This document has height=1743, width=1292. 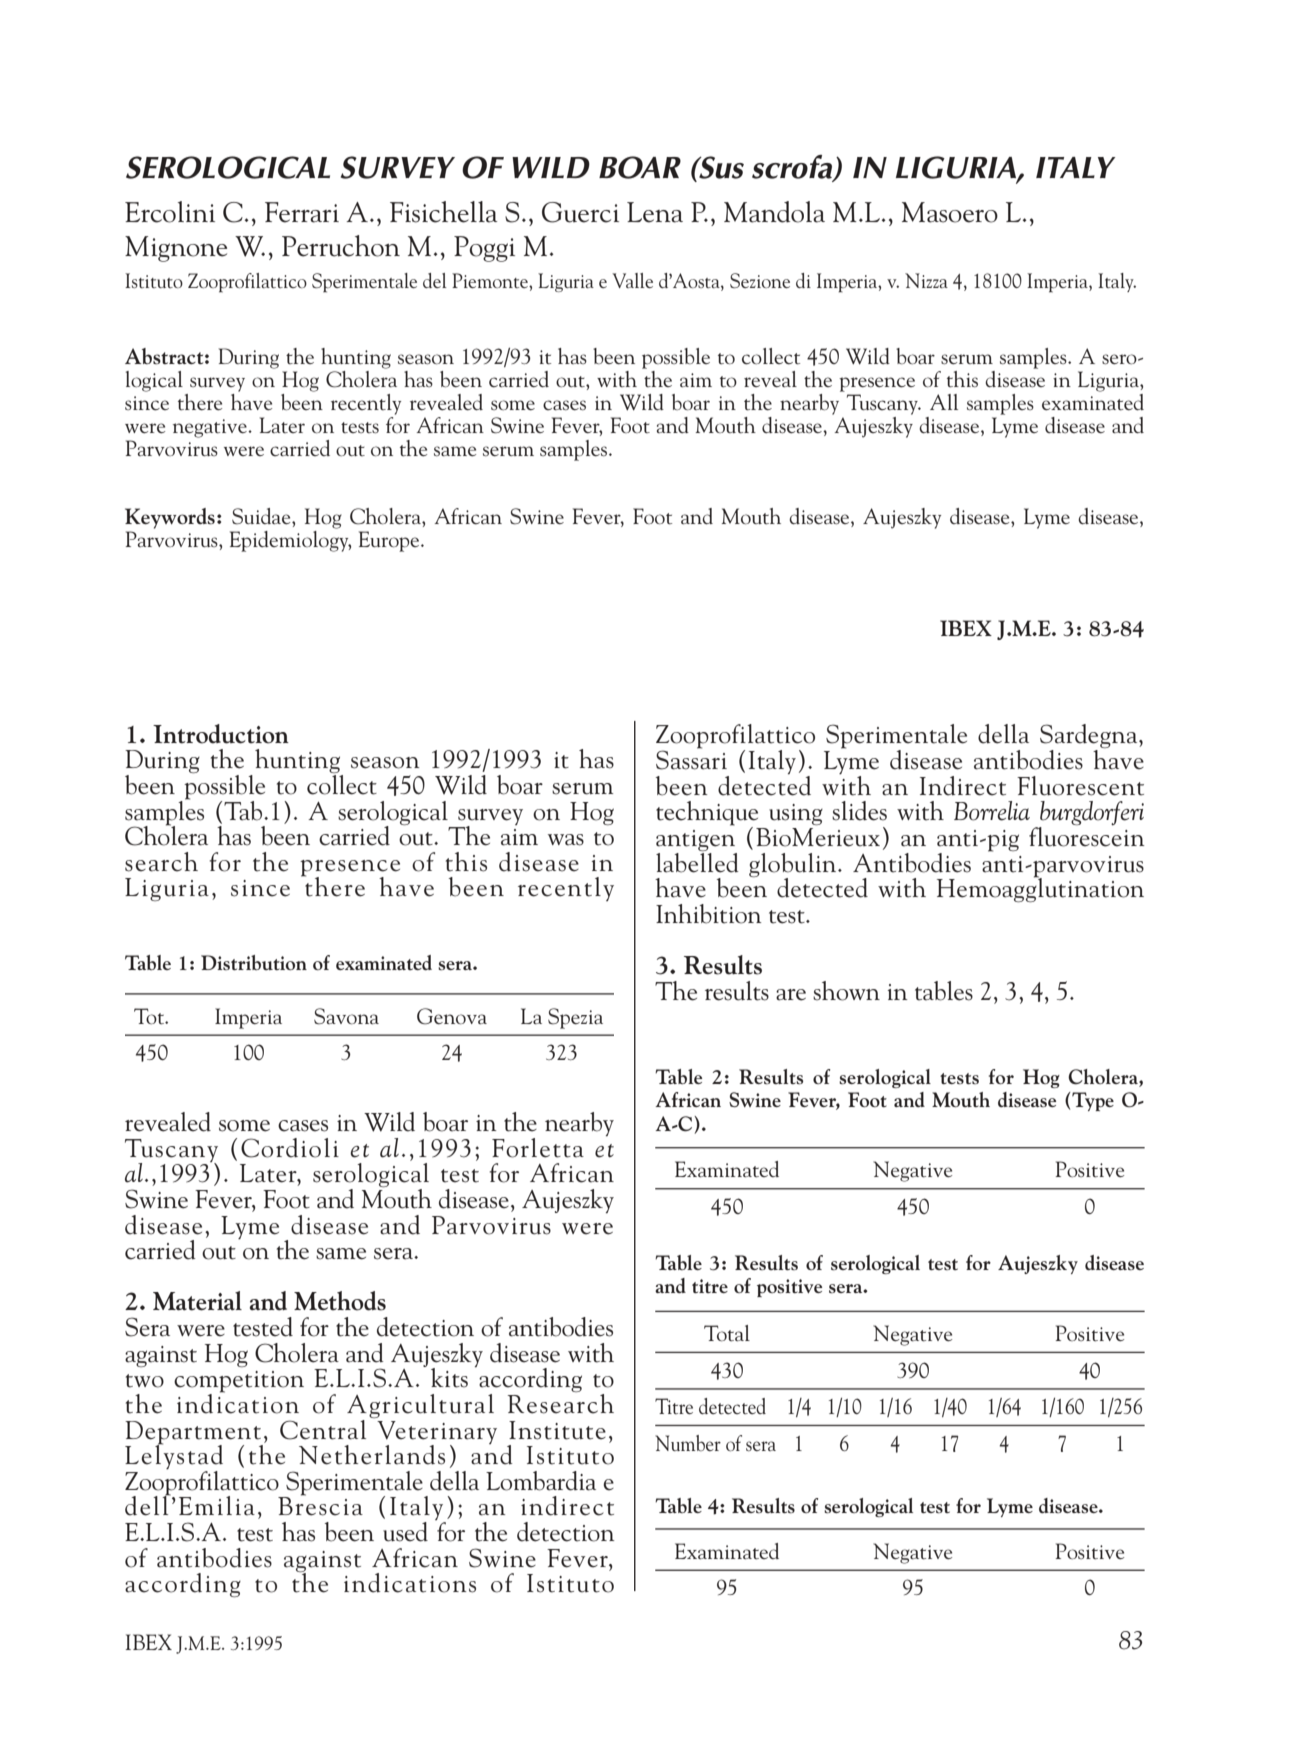 What do you see at coordinates (793, 168) in the document?
I see `scrofa` at bounding box center [793, 168].
